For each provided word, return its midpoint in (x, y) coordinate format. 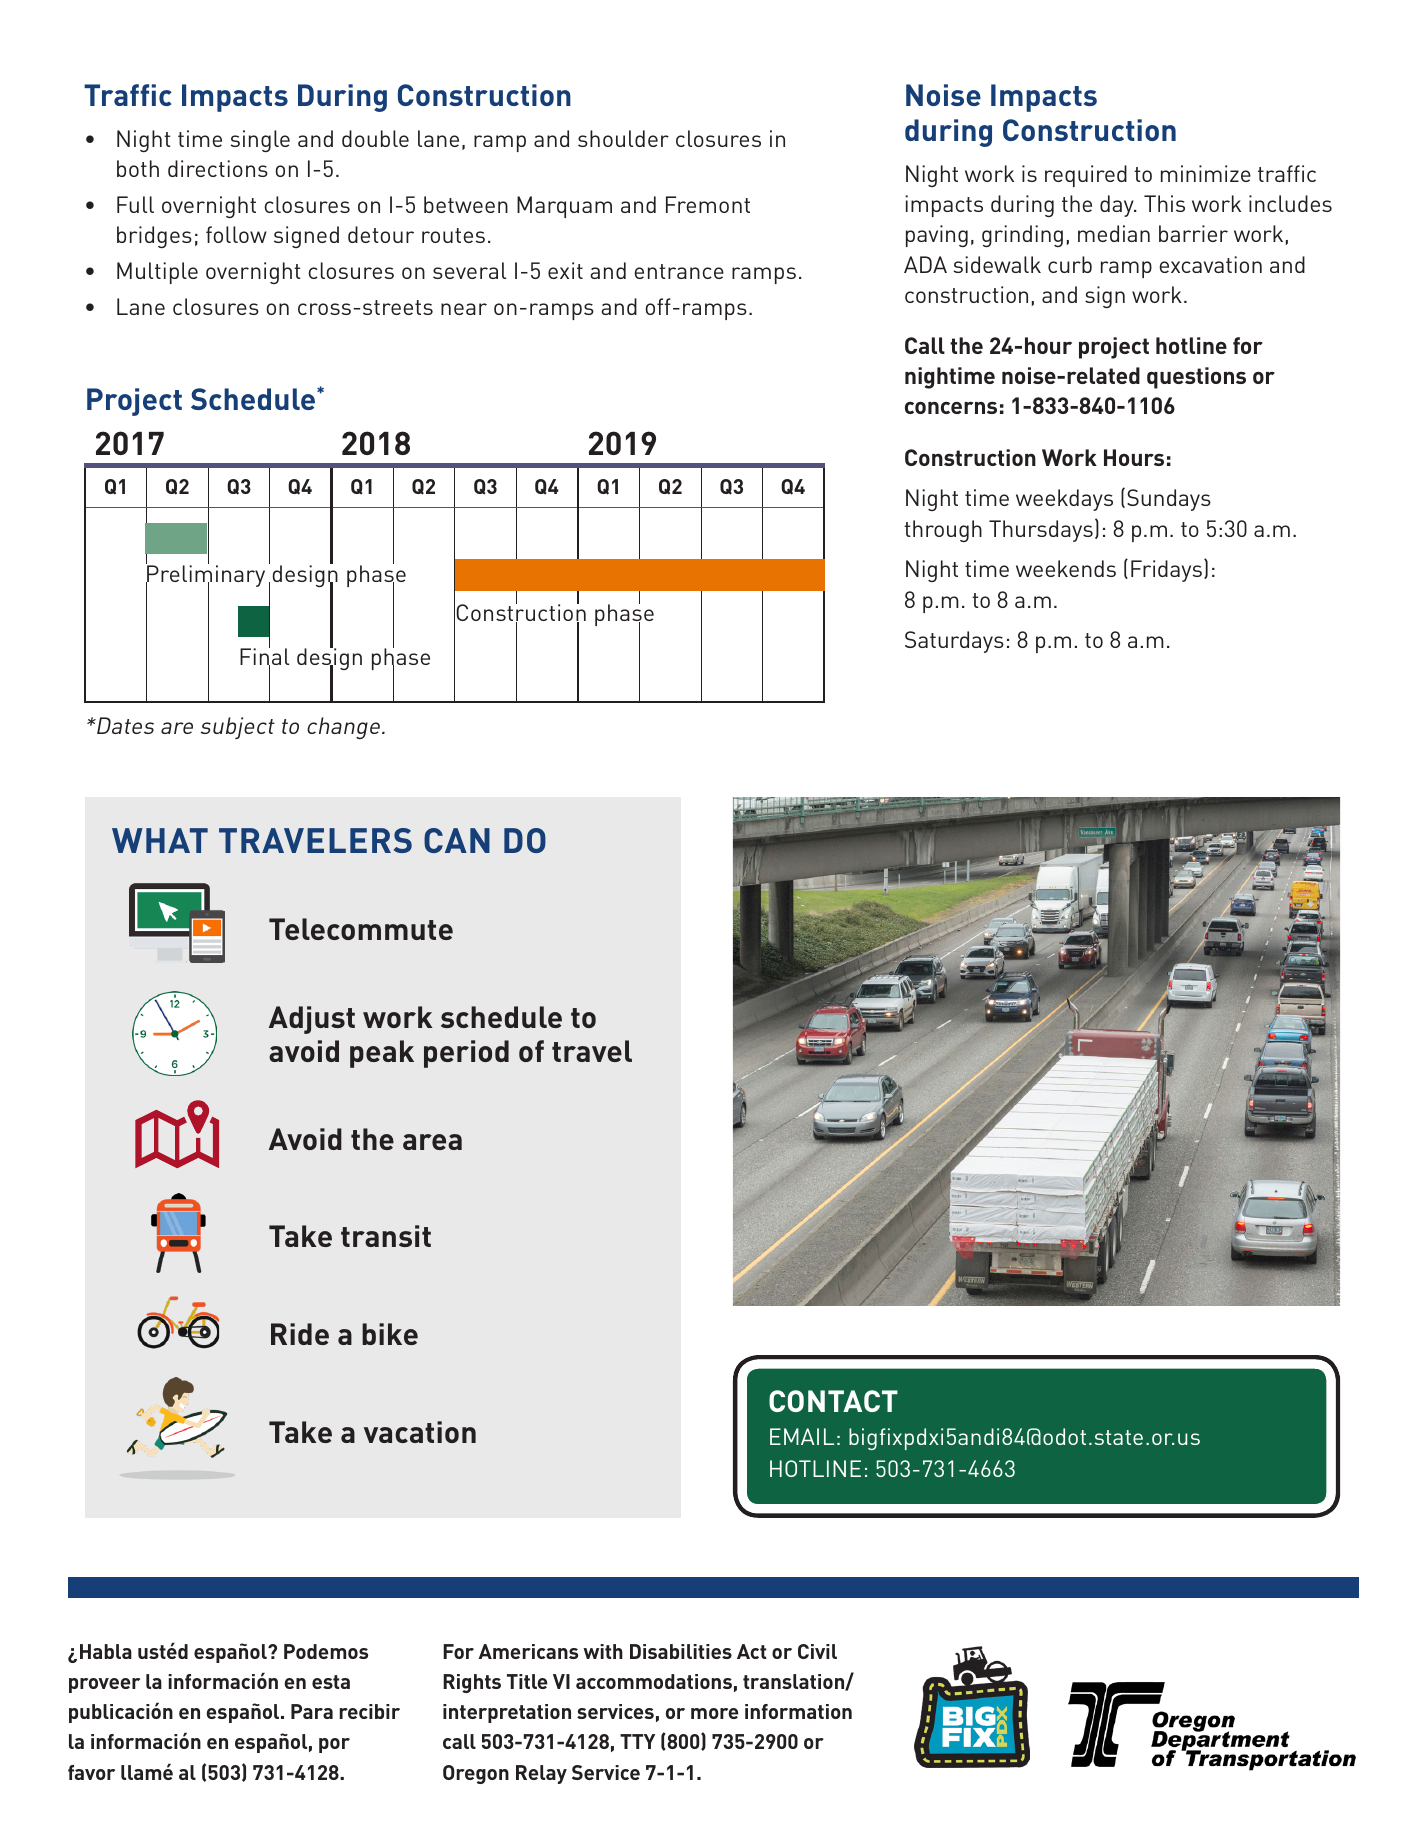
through (943, 531)
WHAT (160, 840)
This (1164, 203)
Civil (817, 1651)
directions (218, 168)
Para (312, 1711)
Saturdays (954, 642)
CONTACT (833, 1401)
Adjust (312, 1020)
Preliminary (205, 576)
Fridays (1166, 571)
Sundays (1169, 500)
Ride (300, 1334)
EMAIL (802, 1436)
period (466, 1054)
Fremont (708, 204)
